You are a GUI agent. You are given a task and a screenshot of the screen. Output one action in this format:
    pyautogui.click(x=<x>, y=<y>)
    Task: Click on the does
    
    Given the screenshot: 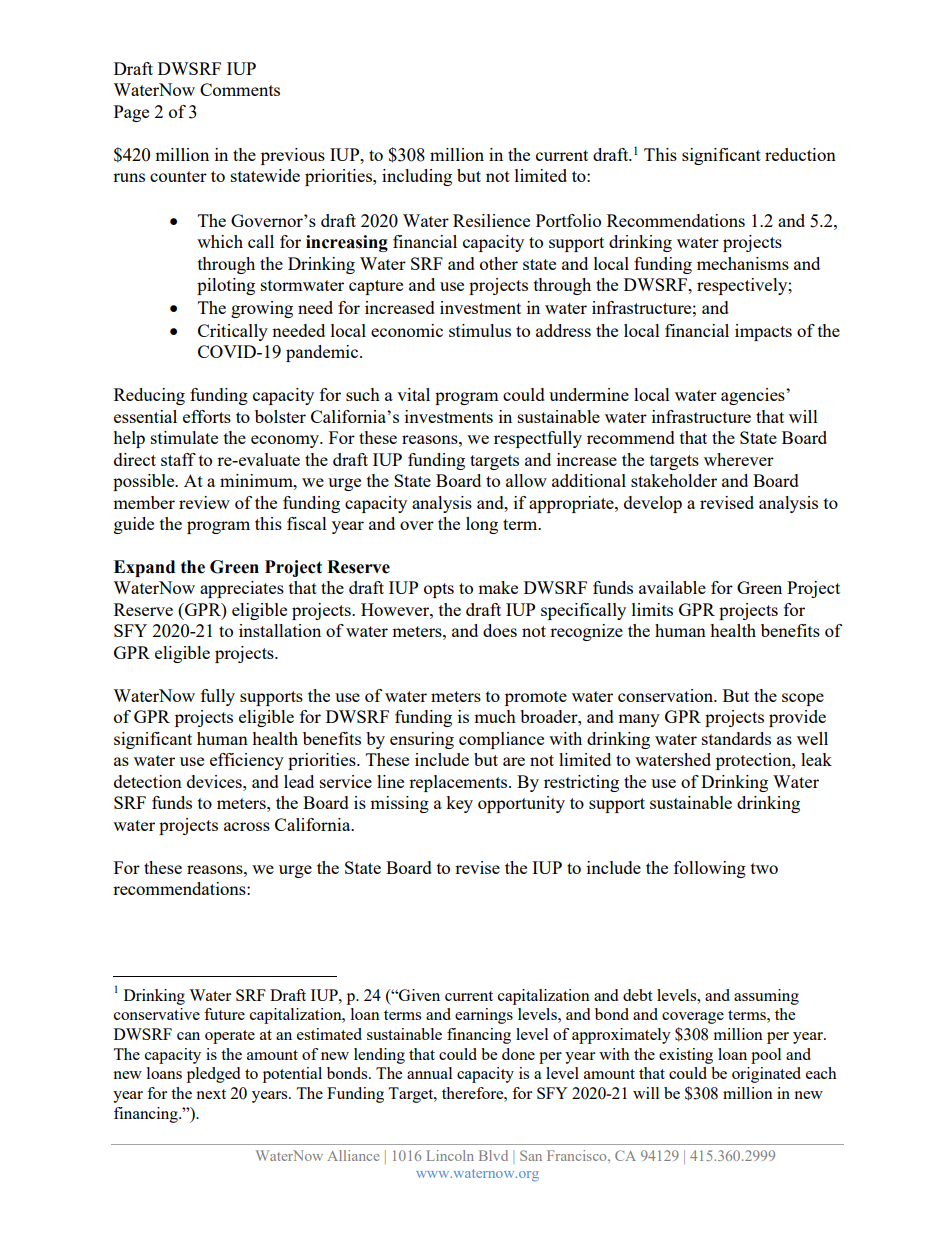 What is the action you would take?
    pyautogui.click(x=500, y=630)
